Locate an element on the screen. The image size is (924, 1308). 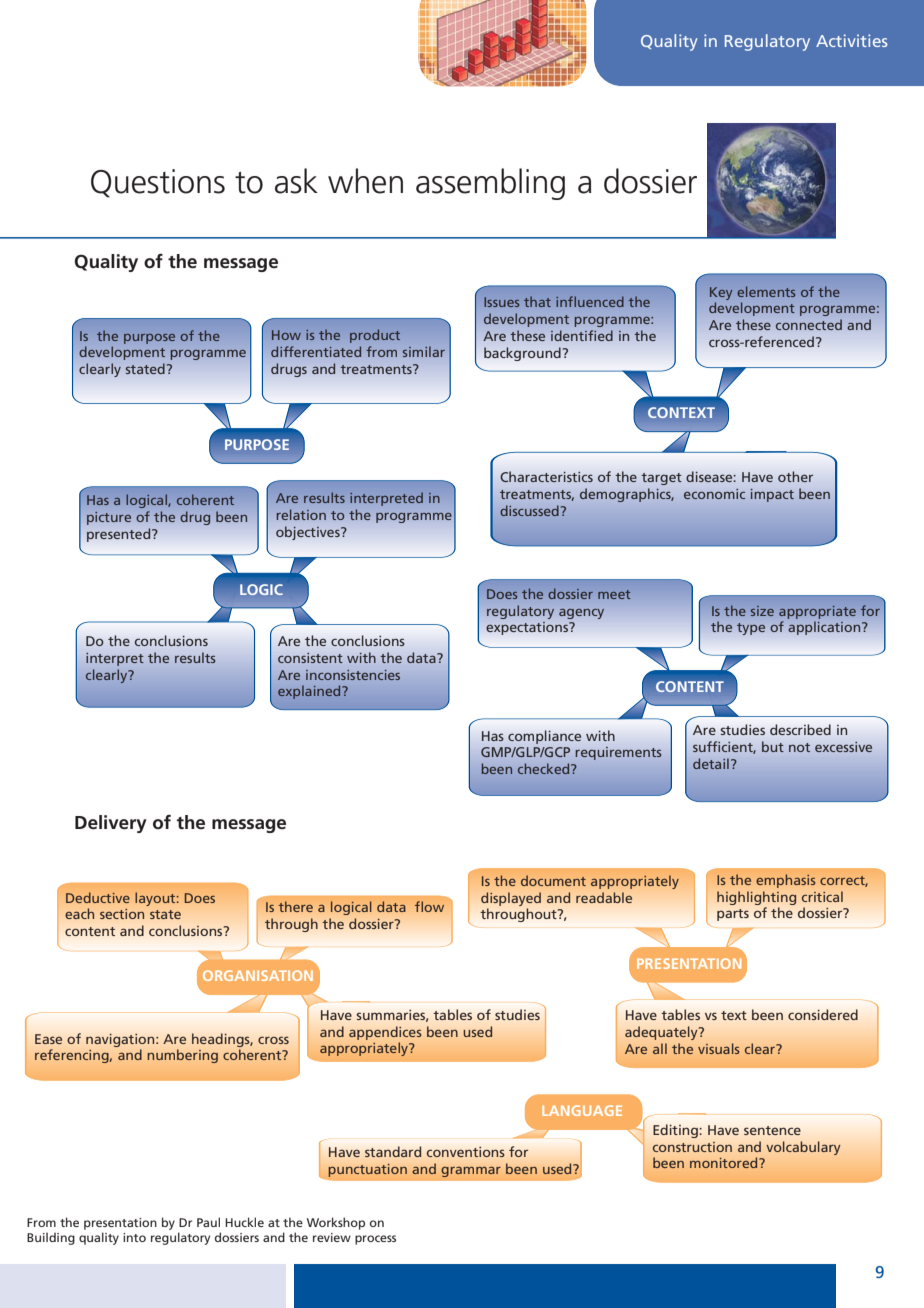
Questions is located at coordinates (158, 183).
